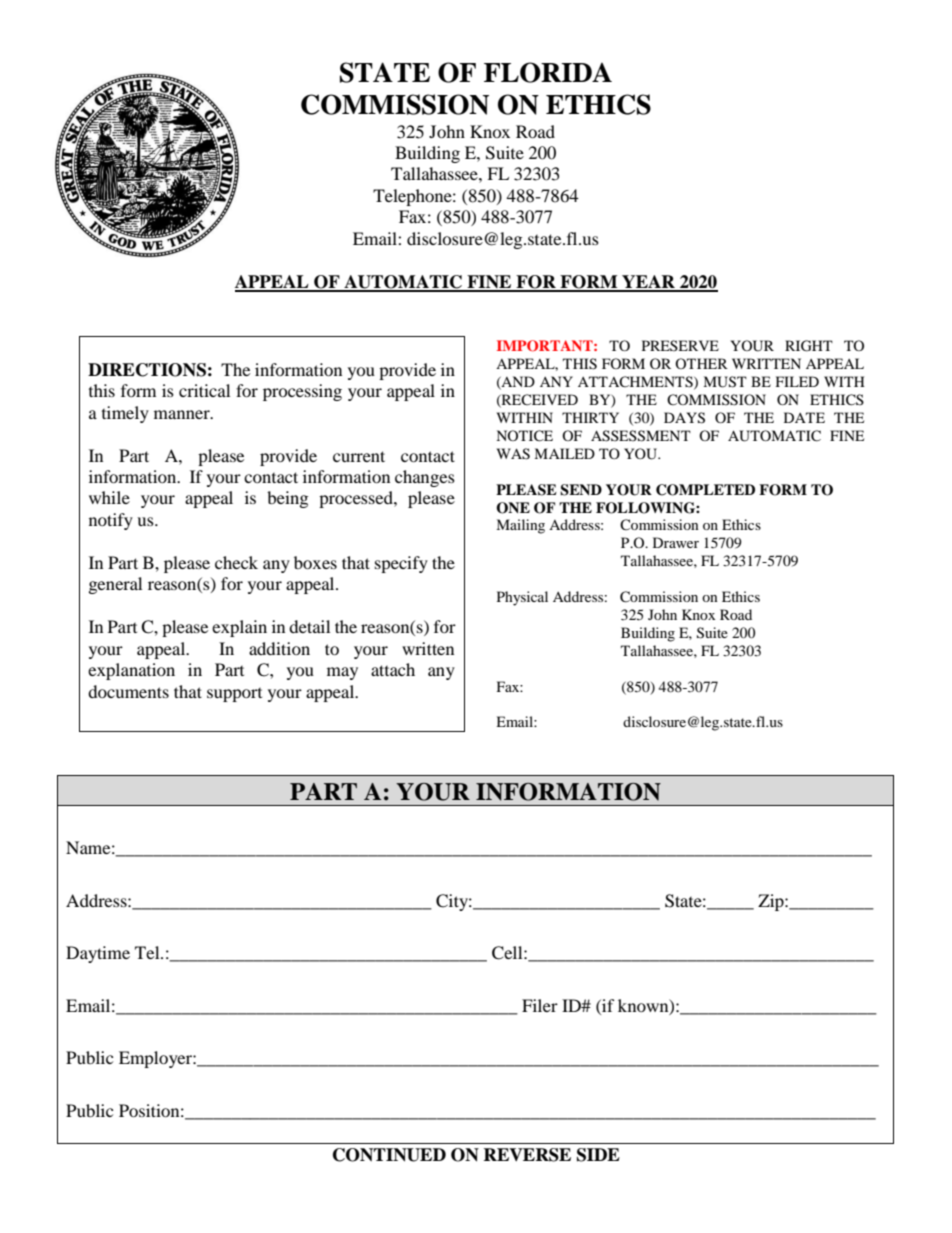  Describe the element at coordinates (147, 370) in the screenshot. I see `DIRECTIONS` at that location.
